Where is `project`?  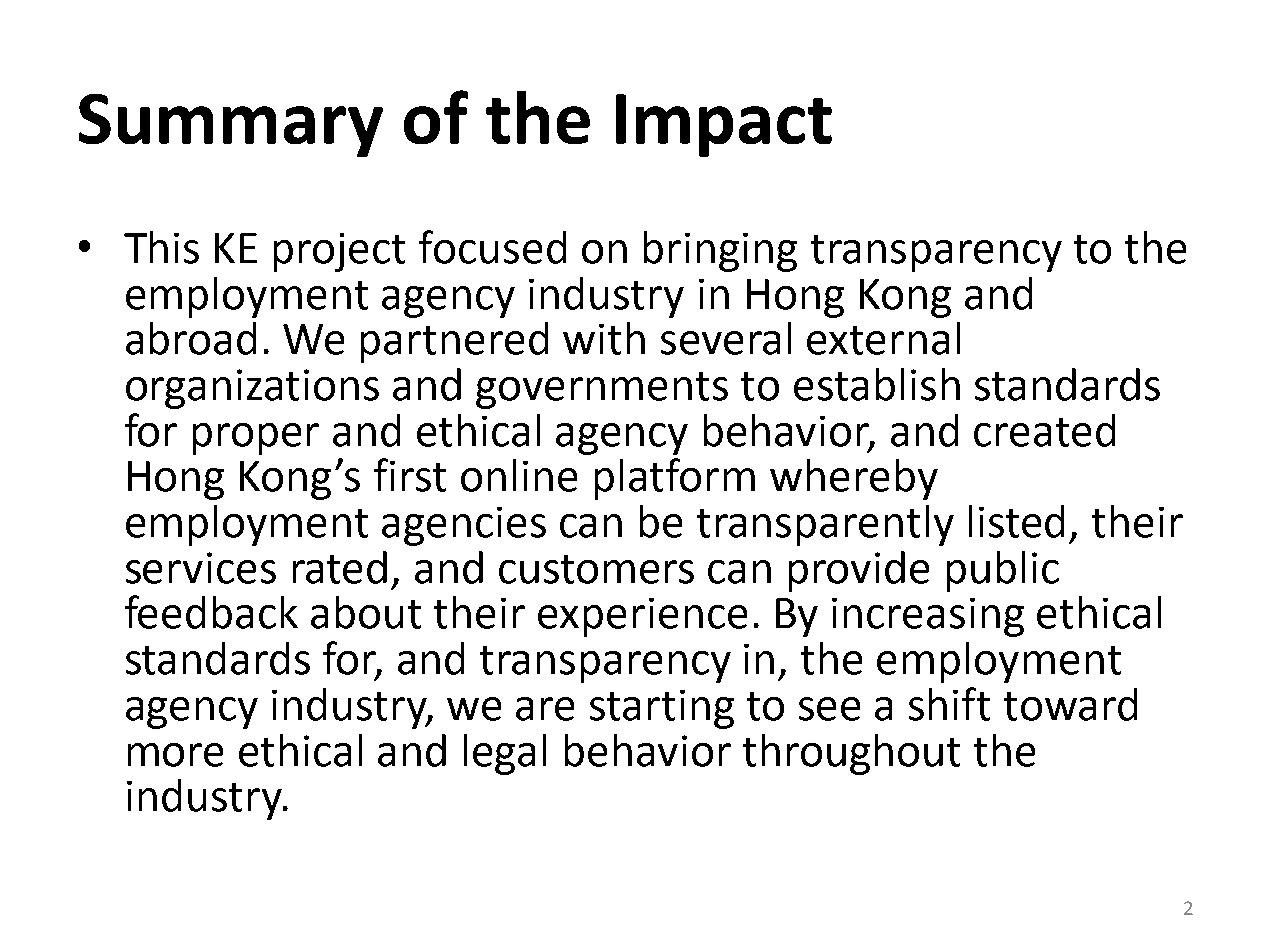 project is located at coordinates (339, 252).
